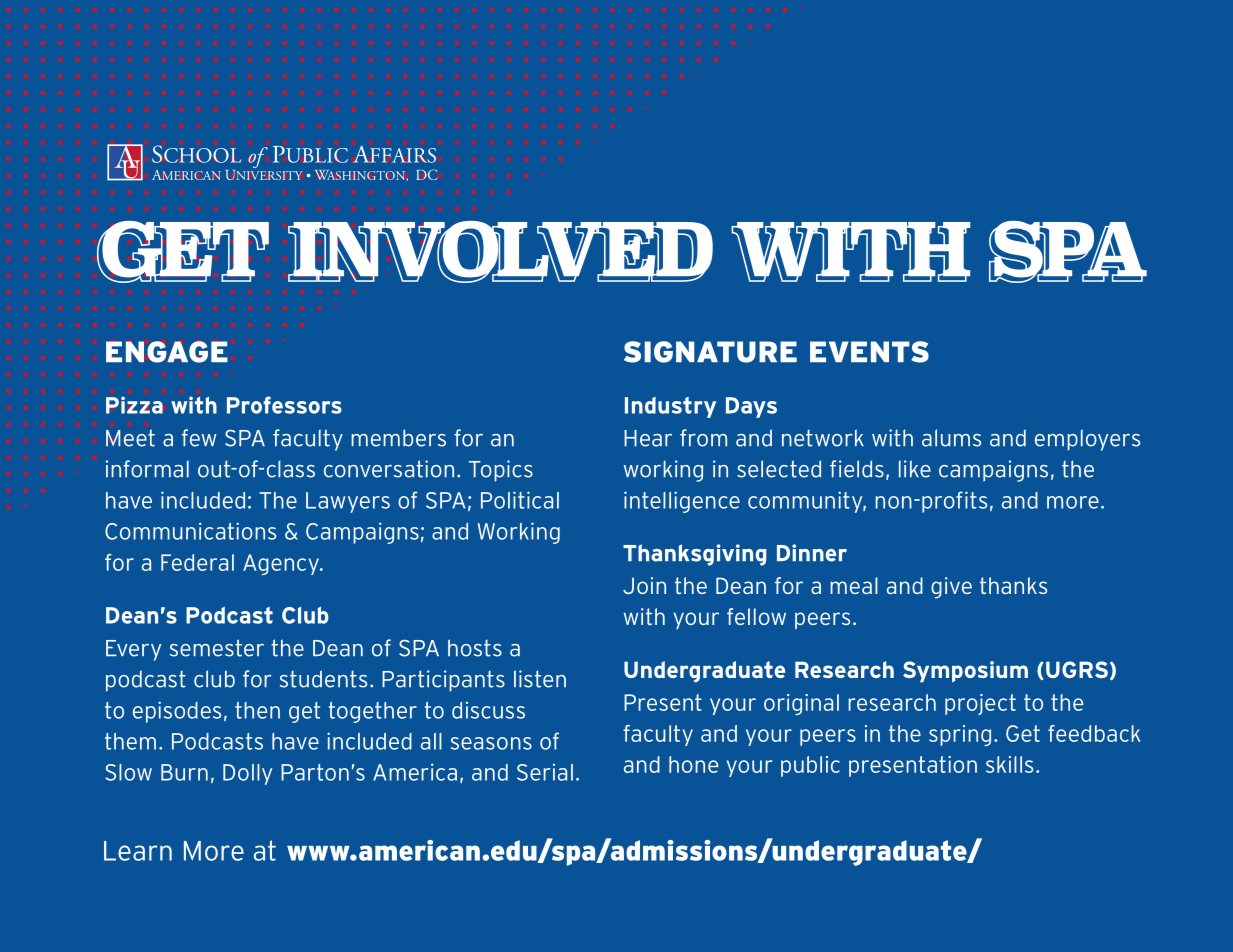  Describe the element at coordinates (682, 502) in the screenshot. I see `intelligence` at that location.
